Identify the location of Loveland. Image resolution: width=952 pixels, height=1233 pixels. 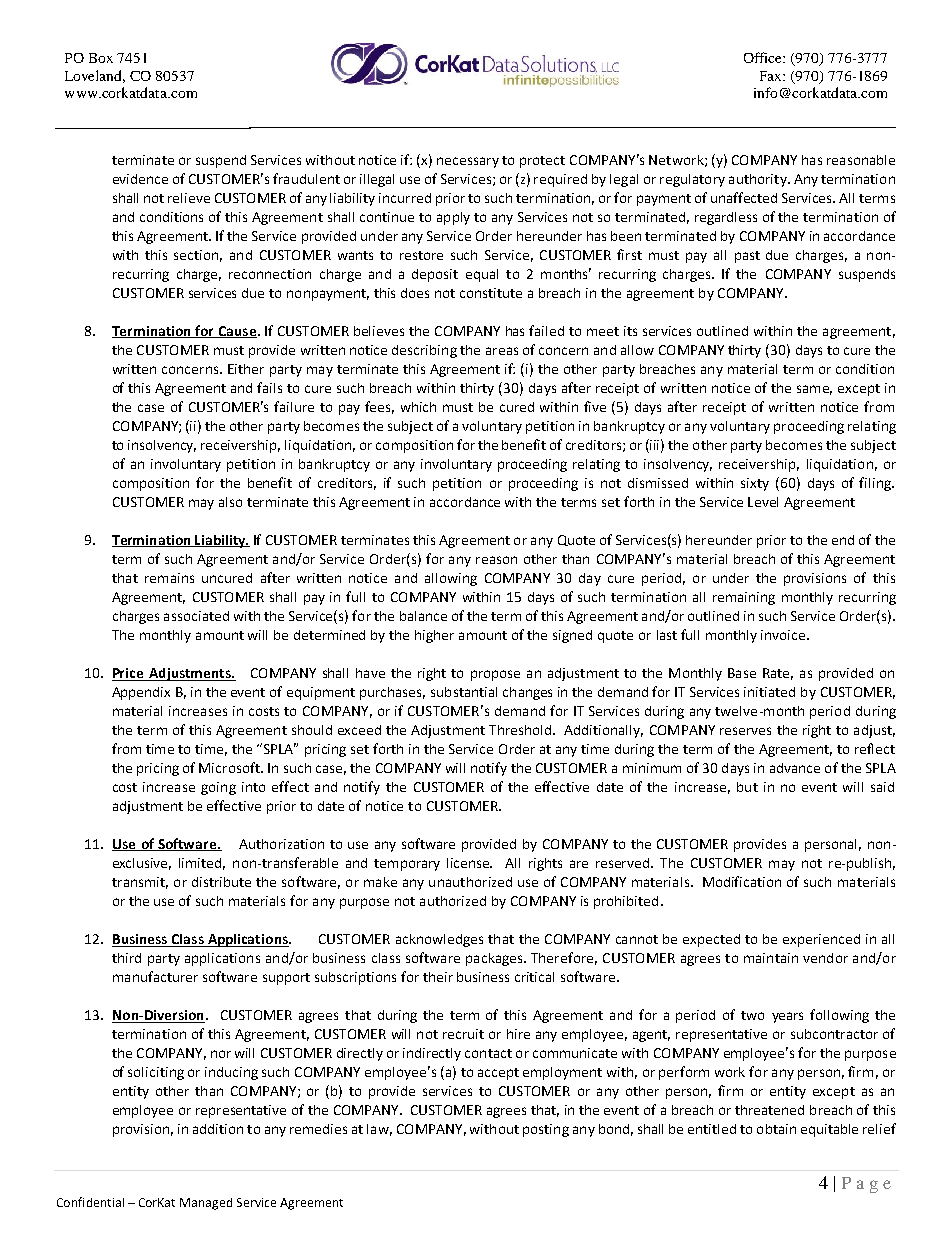
(95, 76).
